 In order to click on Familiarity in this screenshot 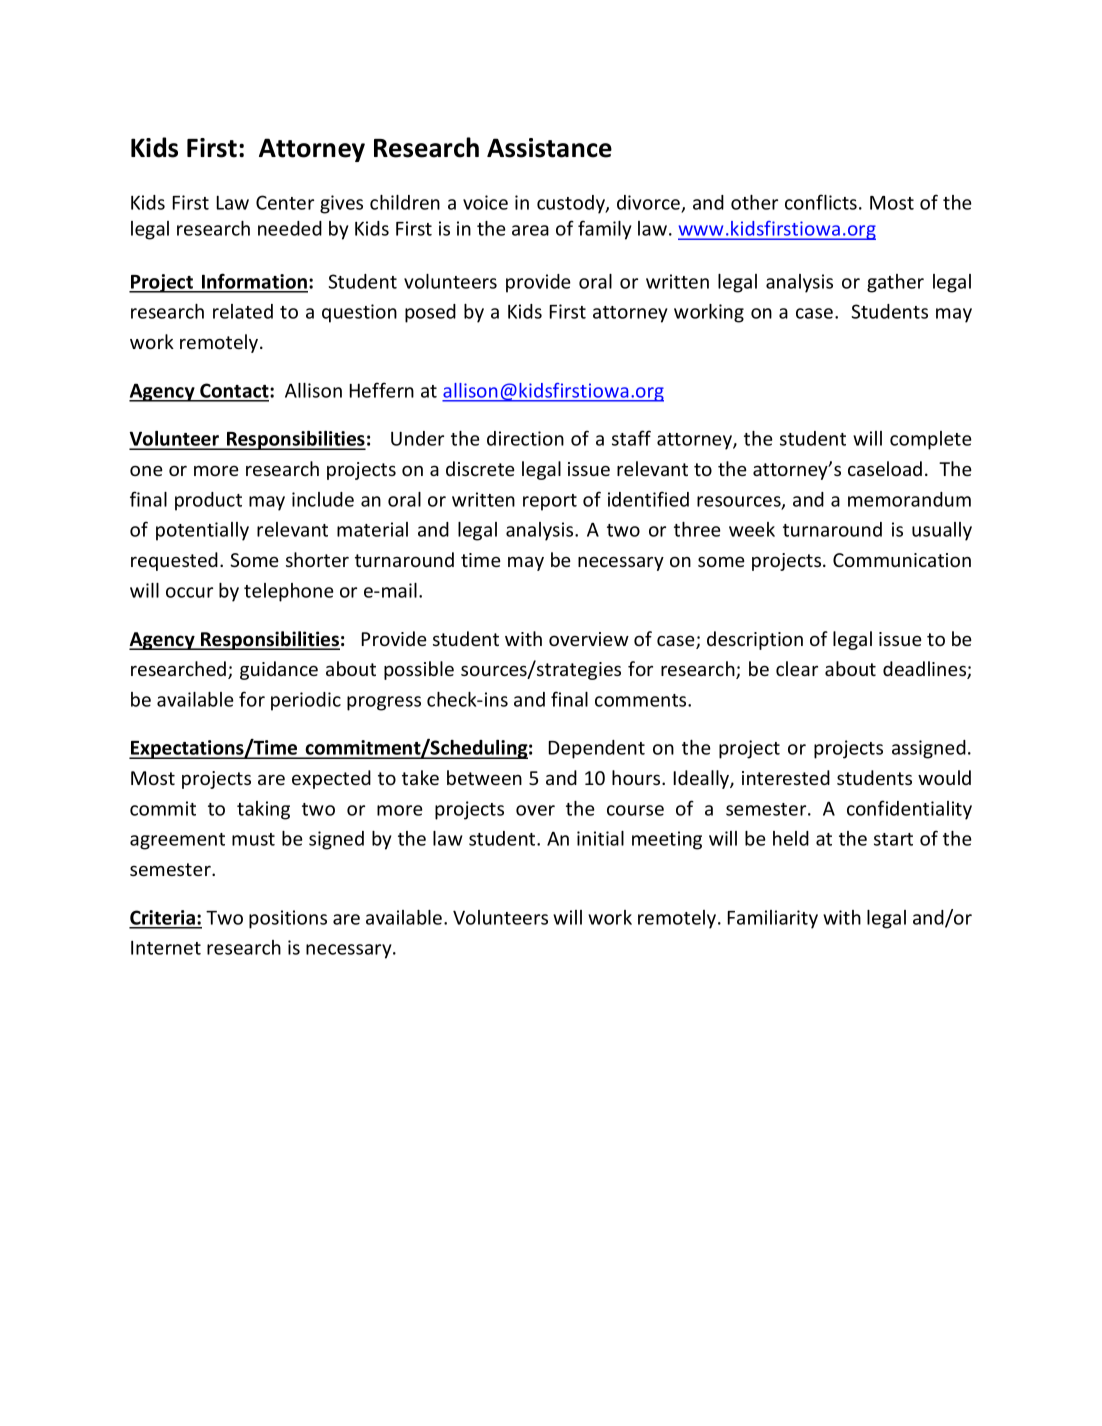, I will do `click(773, 919)`.
